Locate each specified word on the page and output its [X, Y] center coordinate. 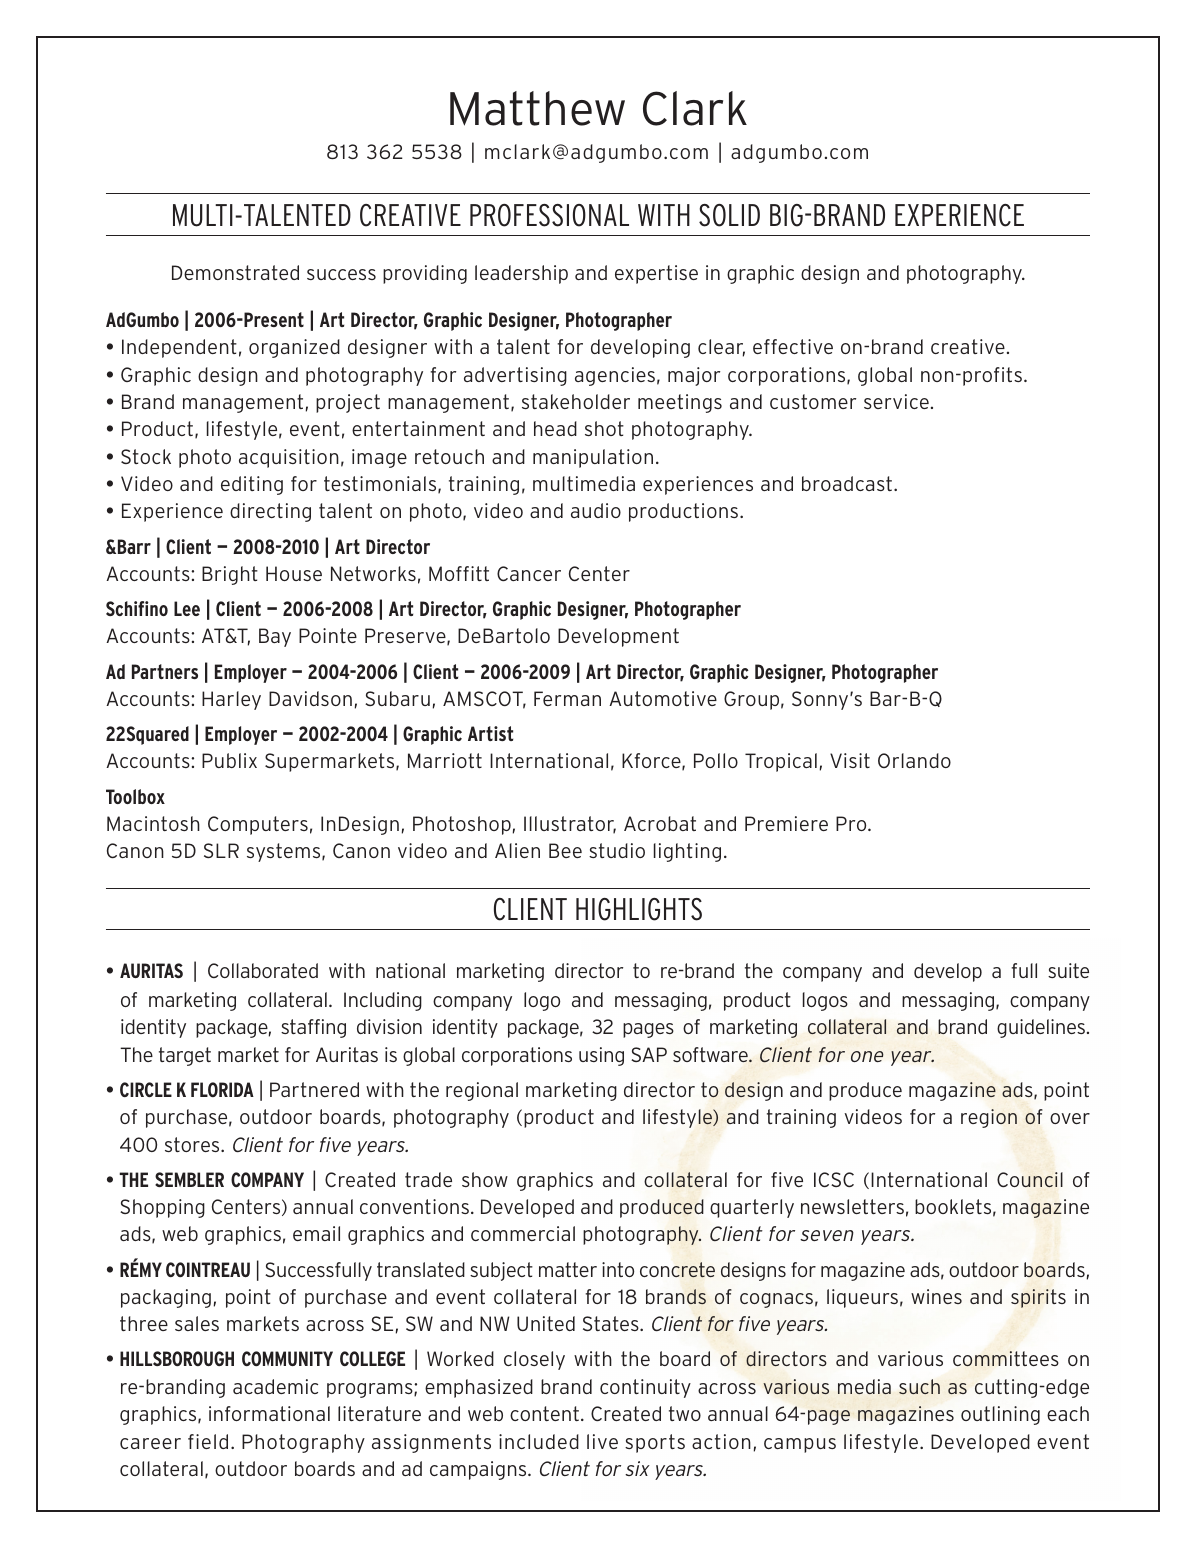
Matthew [537, 108]
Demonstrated [235, 272]
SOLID [729, 215]
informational [269, 1413]
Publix [229, 760]
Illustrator [570, 825]
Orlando [914, 760]
